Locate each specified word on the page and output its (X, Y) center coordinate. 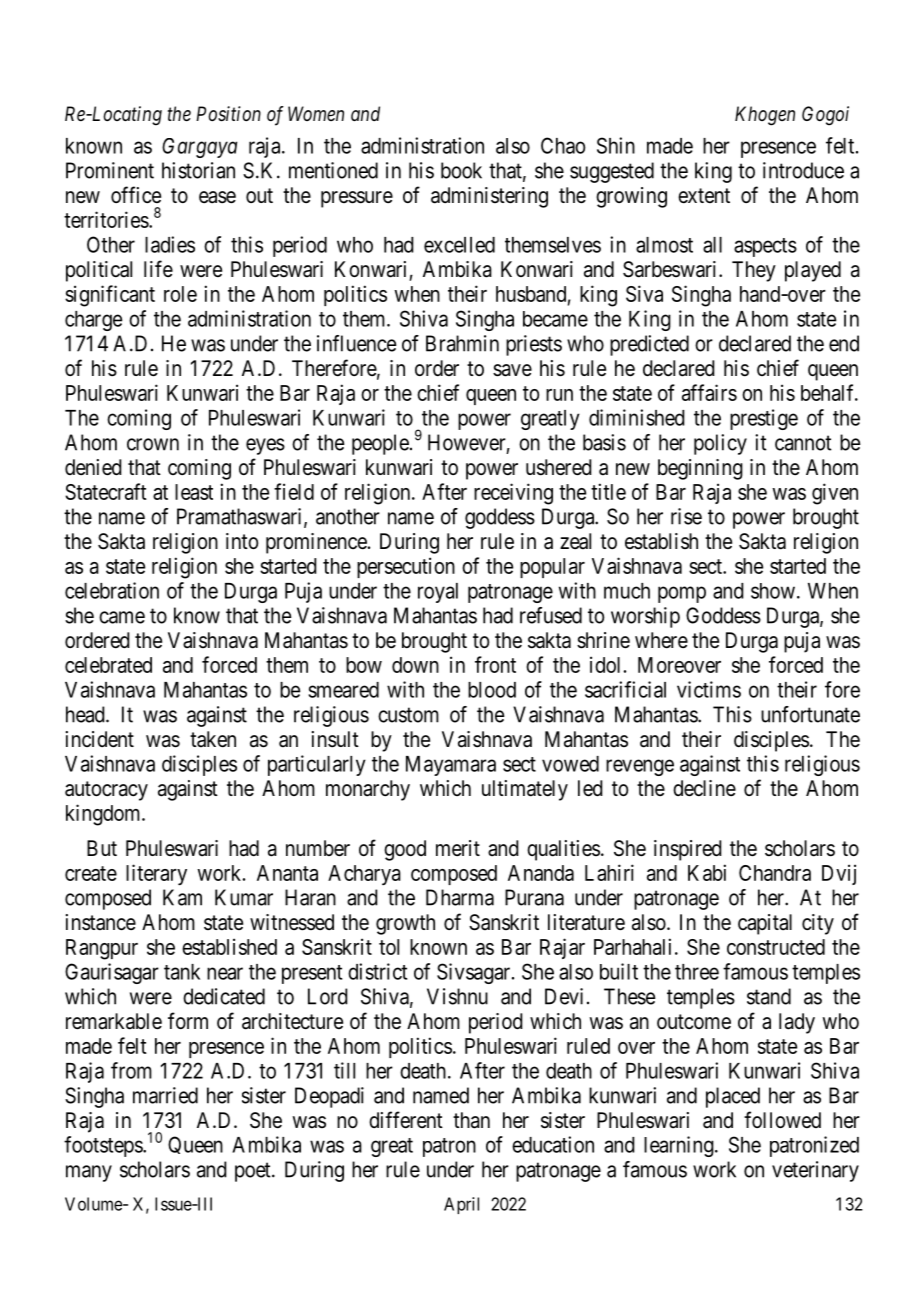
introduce (803, 170)
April (461, 1205)
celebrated (108, 665)
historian (198, 170)
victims (709, 689)
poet (254, 1172)
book (461, 170)
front (495, 664)
